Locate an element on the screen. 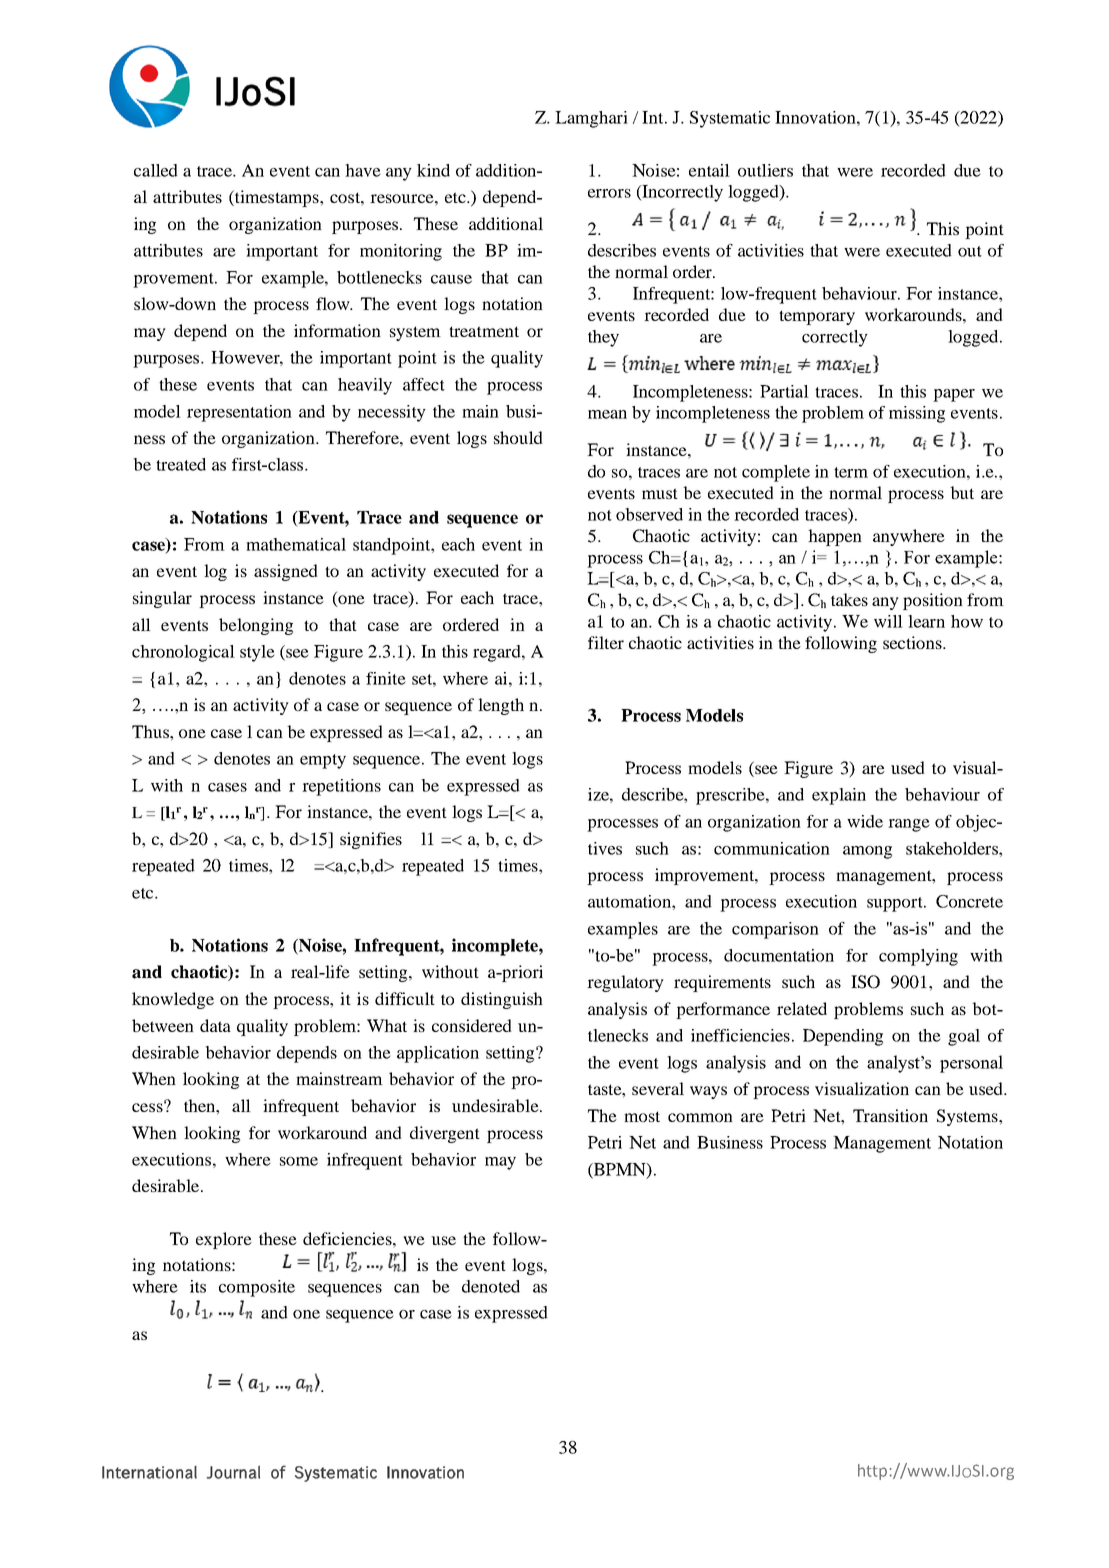  regulatory is located at coordinates (625, 983).
